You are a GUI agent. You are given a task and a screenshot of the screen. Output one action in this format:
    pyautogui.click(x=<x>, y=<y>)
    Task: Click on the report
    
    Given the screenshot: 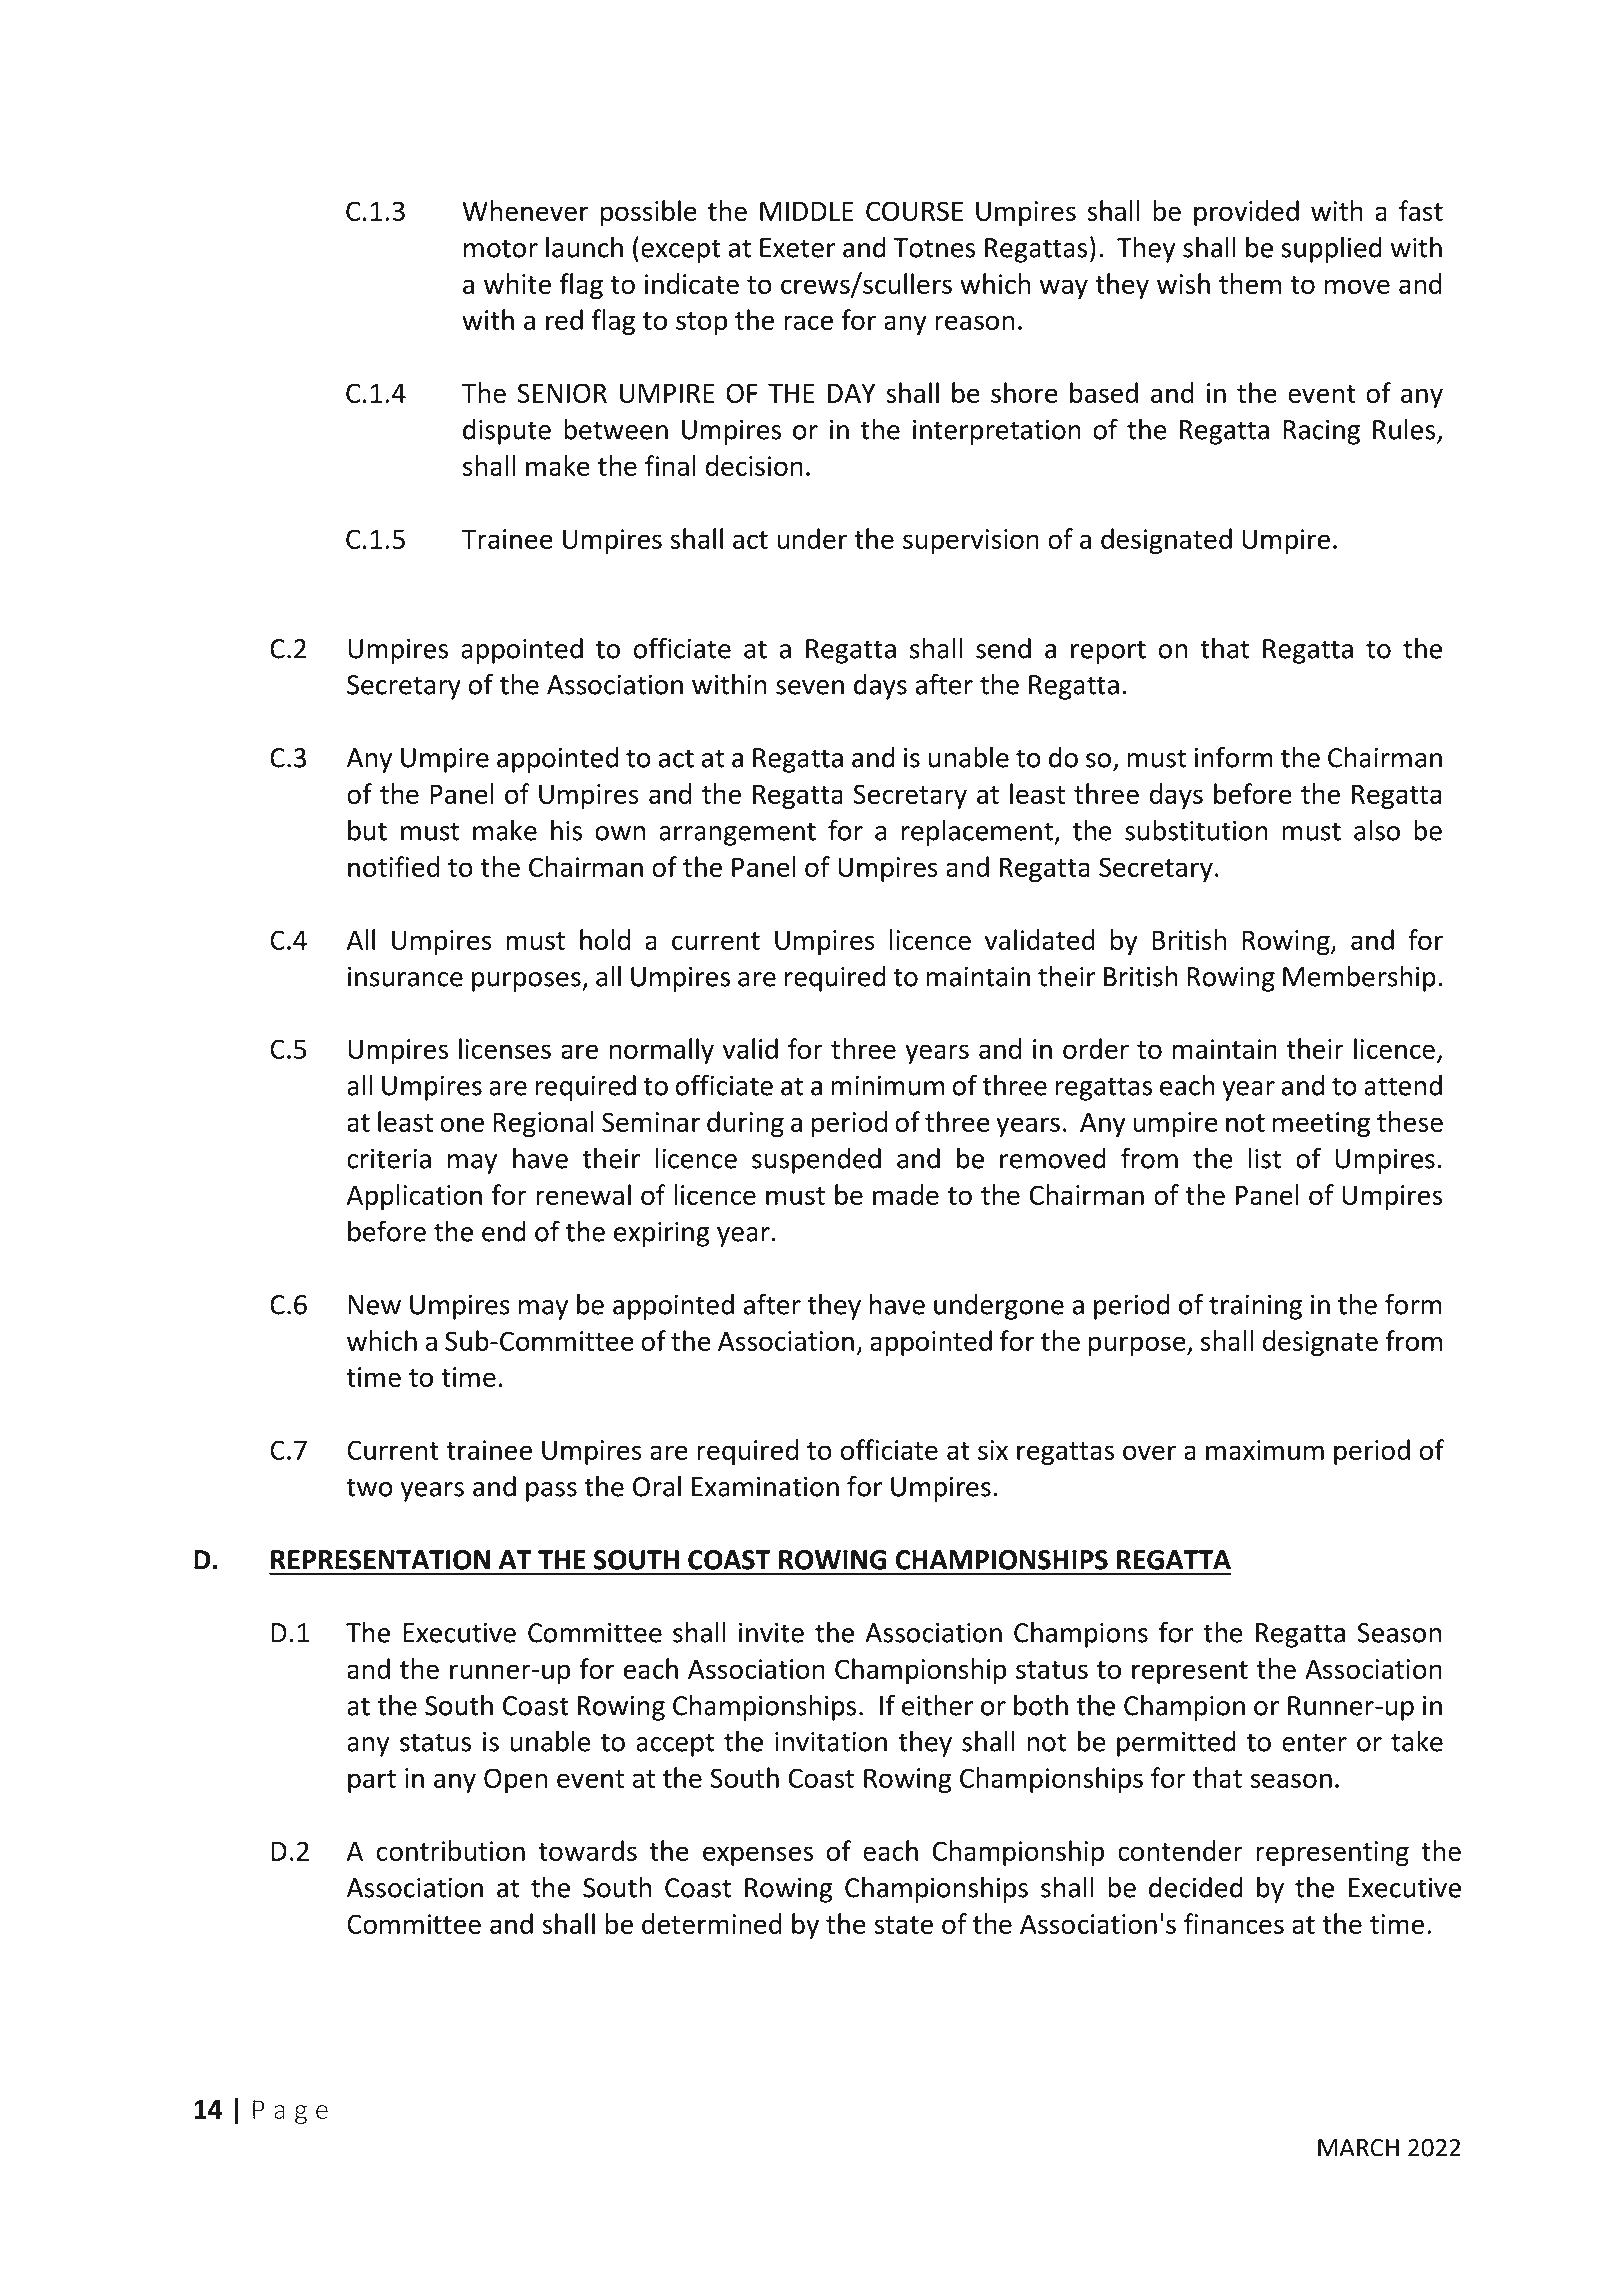 What is the action you would take?
    pyautogui.click(x=1108, y=652)
